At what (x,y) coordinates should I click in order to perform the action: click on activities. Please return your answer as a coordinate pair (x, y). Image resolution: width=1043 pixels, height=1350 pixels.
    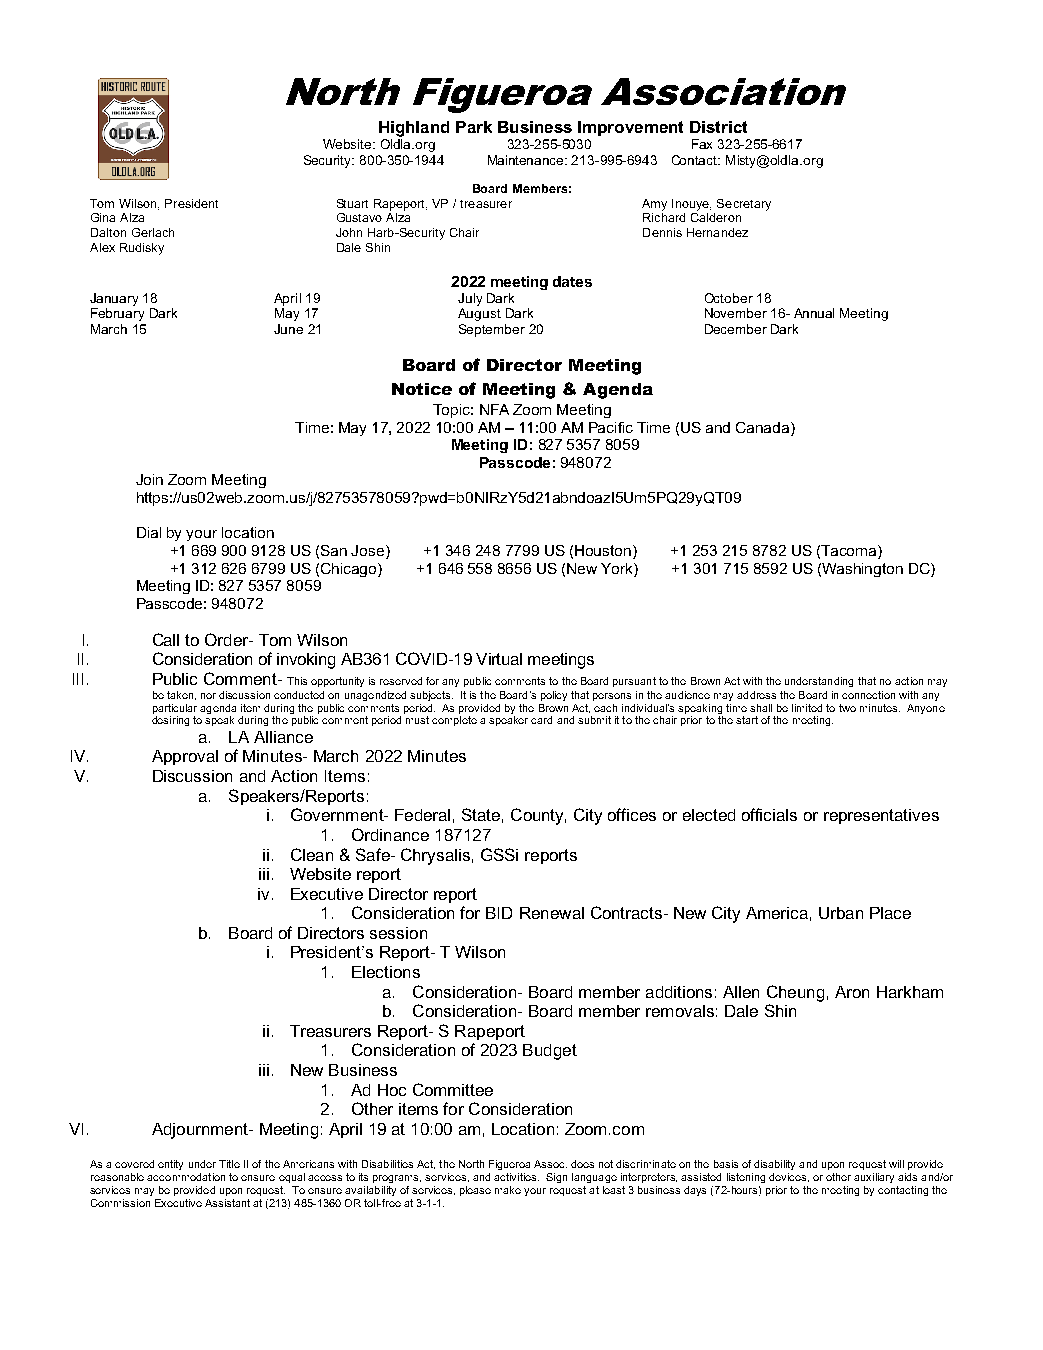
    Looking at the image, I should click on (516, 1177).
